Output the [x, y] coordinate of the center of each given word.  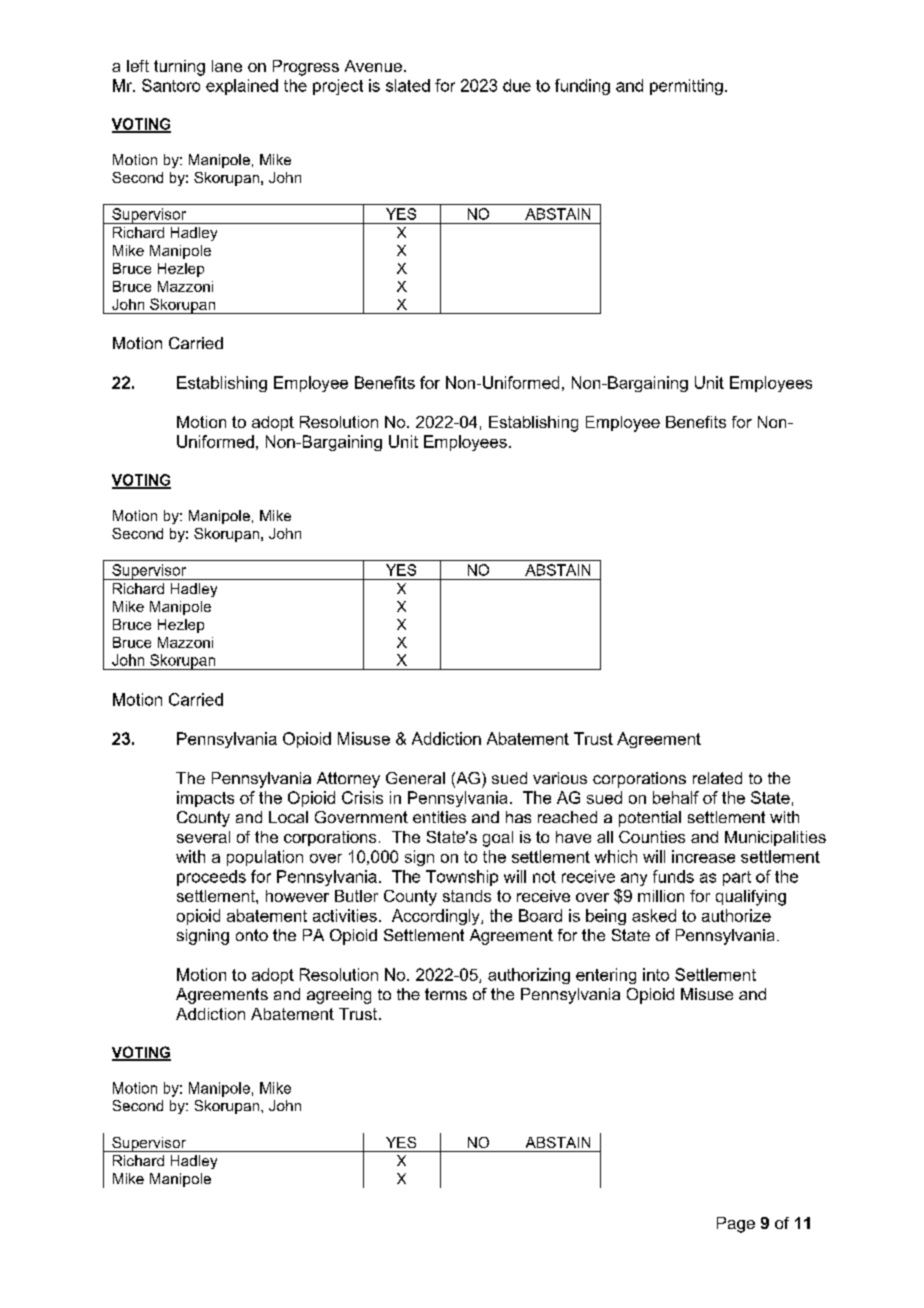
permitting [686, 87]
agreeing [339, 996]
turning [179, 68]
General [415, 778]
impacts [205, 799]
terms [446, 994]
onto [252, 935]
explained [242, 87]
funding [582, 87]
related [717, 778]
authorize [736, 915]
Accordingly [437, 917]
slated [408, 85]
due [517, 85]
